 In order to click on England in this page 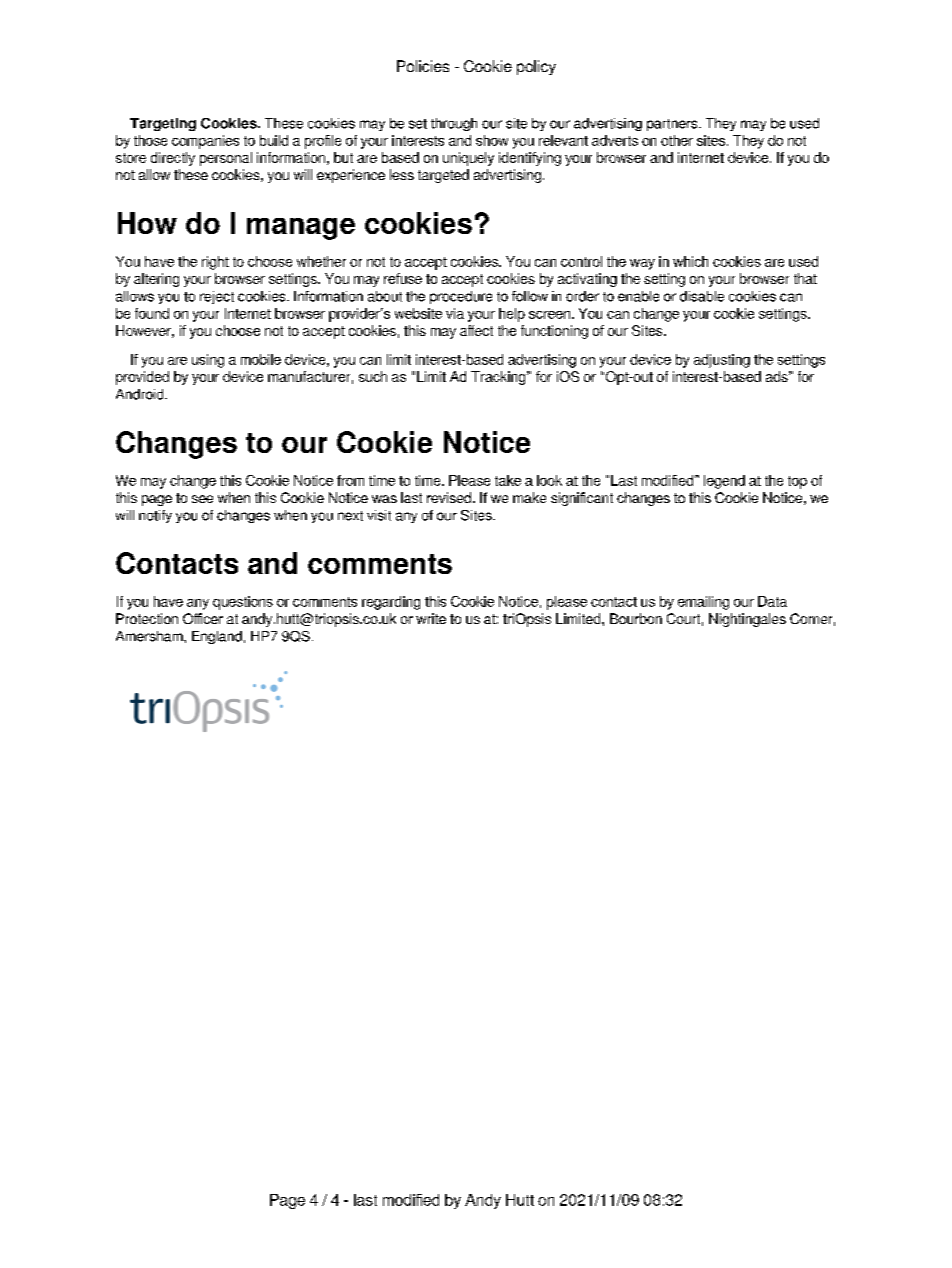, I will do `click(217, 637)`.
